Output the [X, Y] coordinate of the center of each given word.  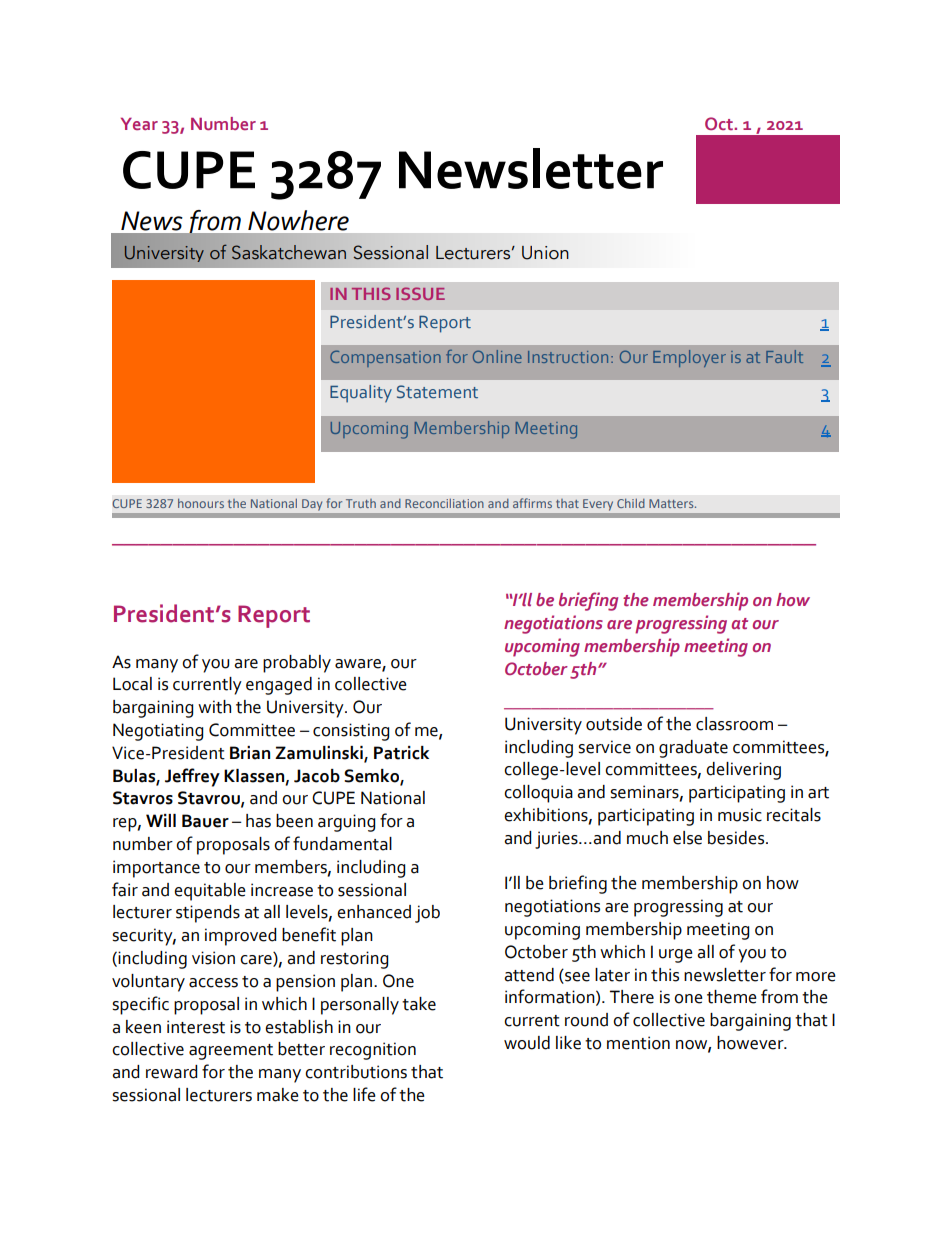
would [527, 1043]
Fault [784, 356]
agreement [231, 1052]
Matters [672, 503]
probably [297, 664]
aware [359, 664]
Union [545, 253]
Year [139, 124]
